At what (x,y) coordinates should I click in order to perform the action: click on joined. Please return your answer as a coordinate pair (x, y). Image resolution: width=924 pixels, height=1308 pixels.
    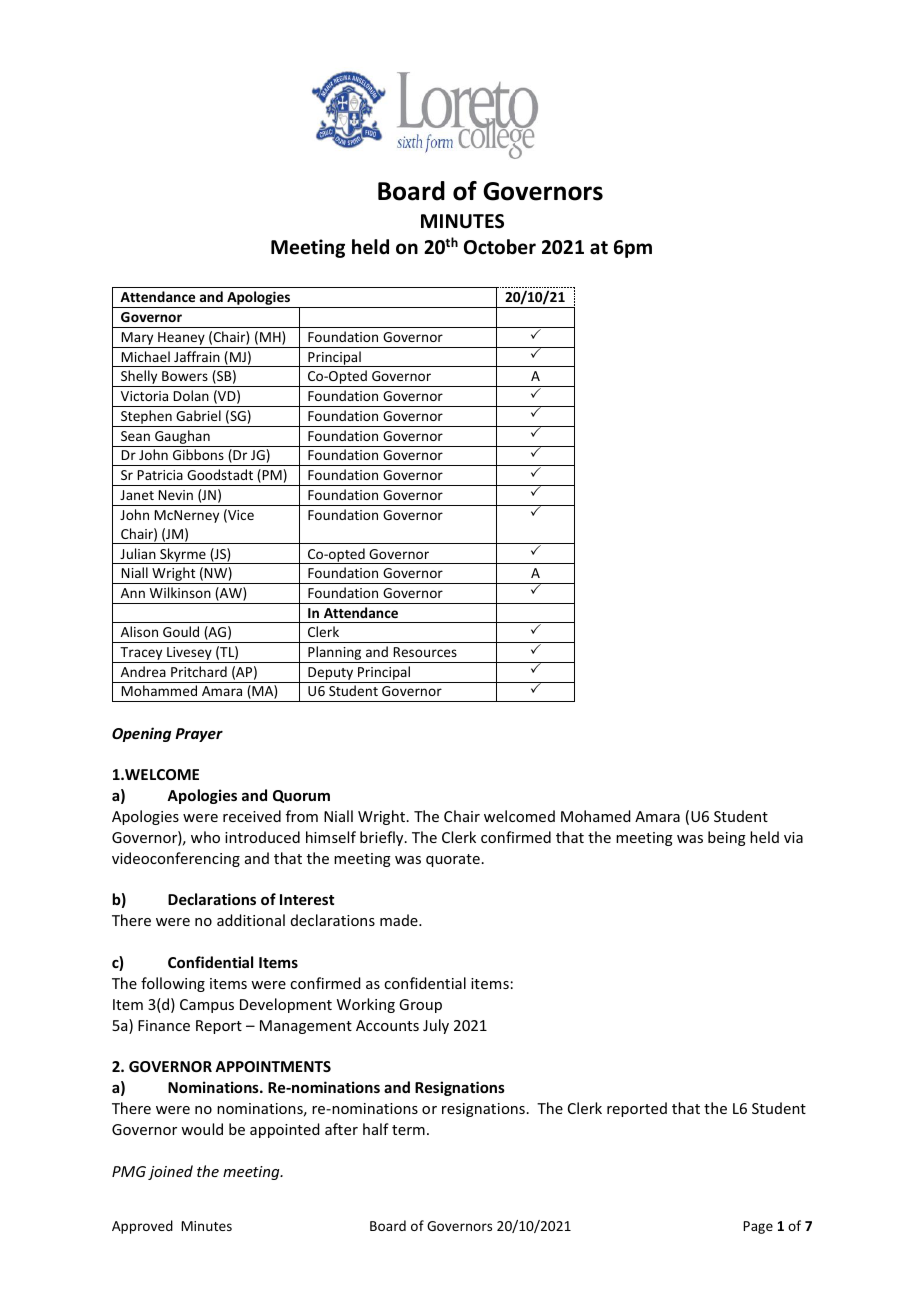
    Looking at the image, I should click on (170, 1172).
